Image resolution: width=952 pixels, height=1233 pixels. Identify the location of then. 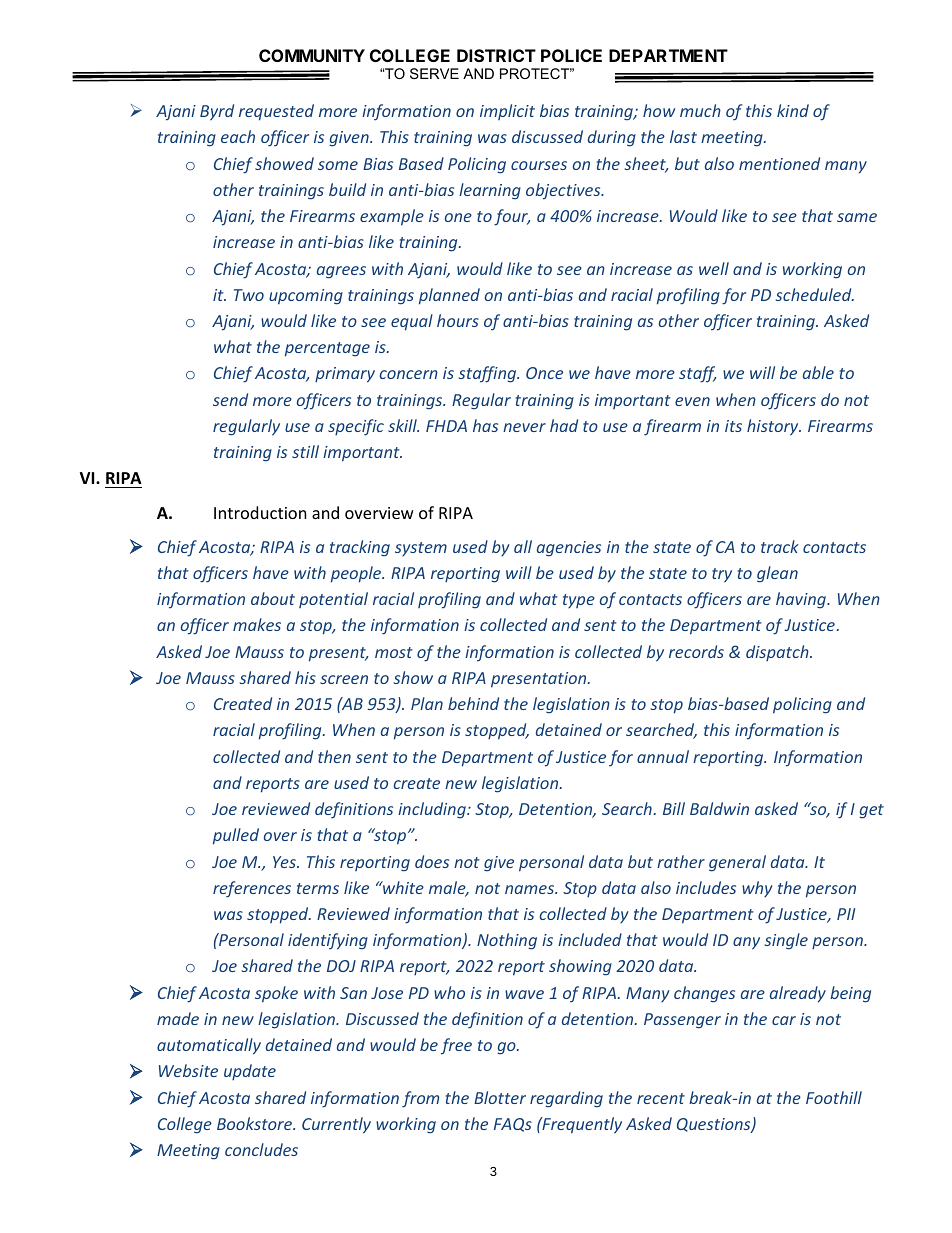
(334, 756).
